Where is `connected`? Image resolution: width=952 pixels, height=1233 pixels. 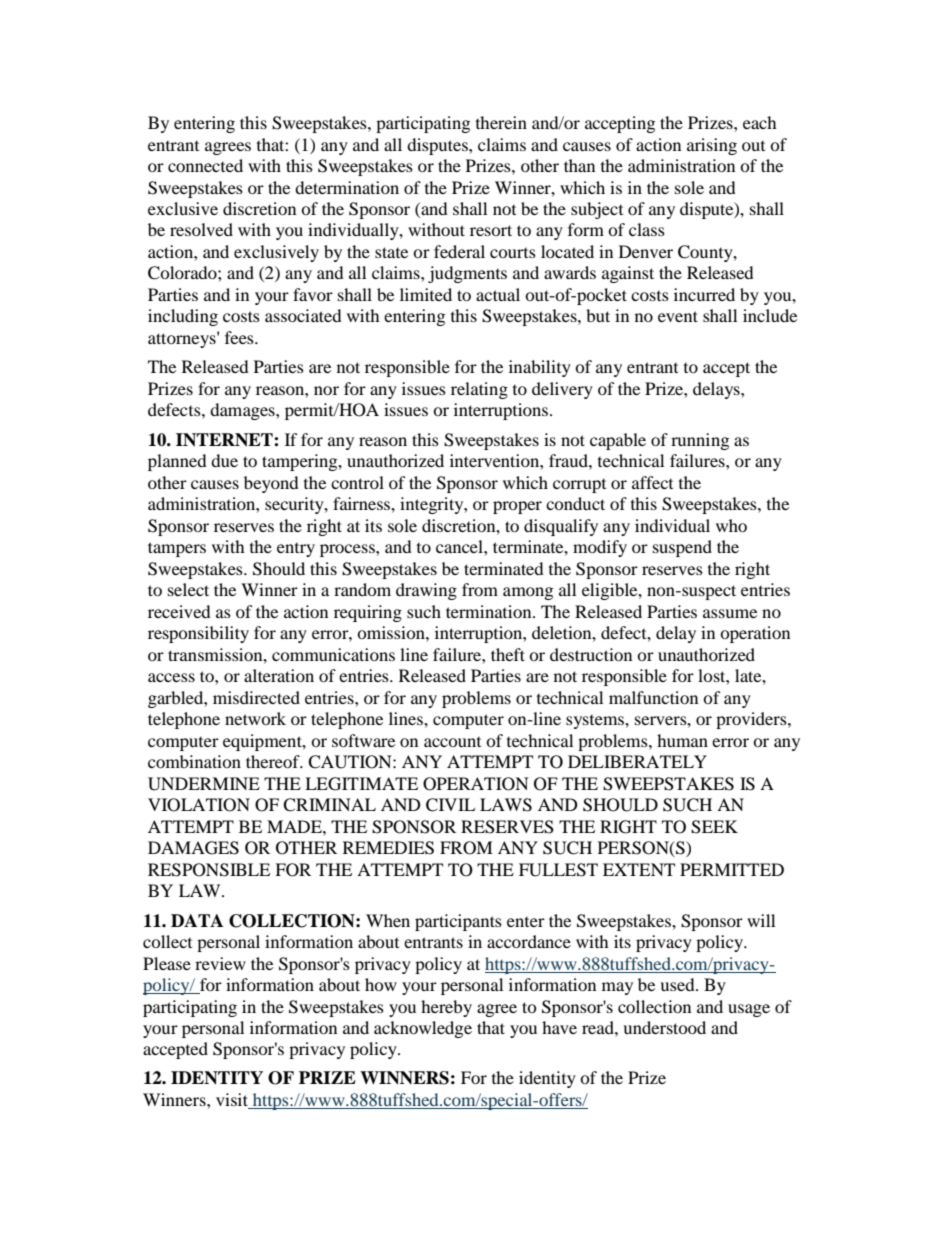 connected is located at coordinates (205, 165).
